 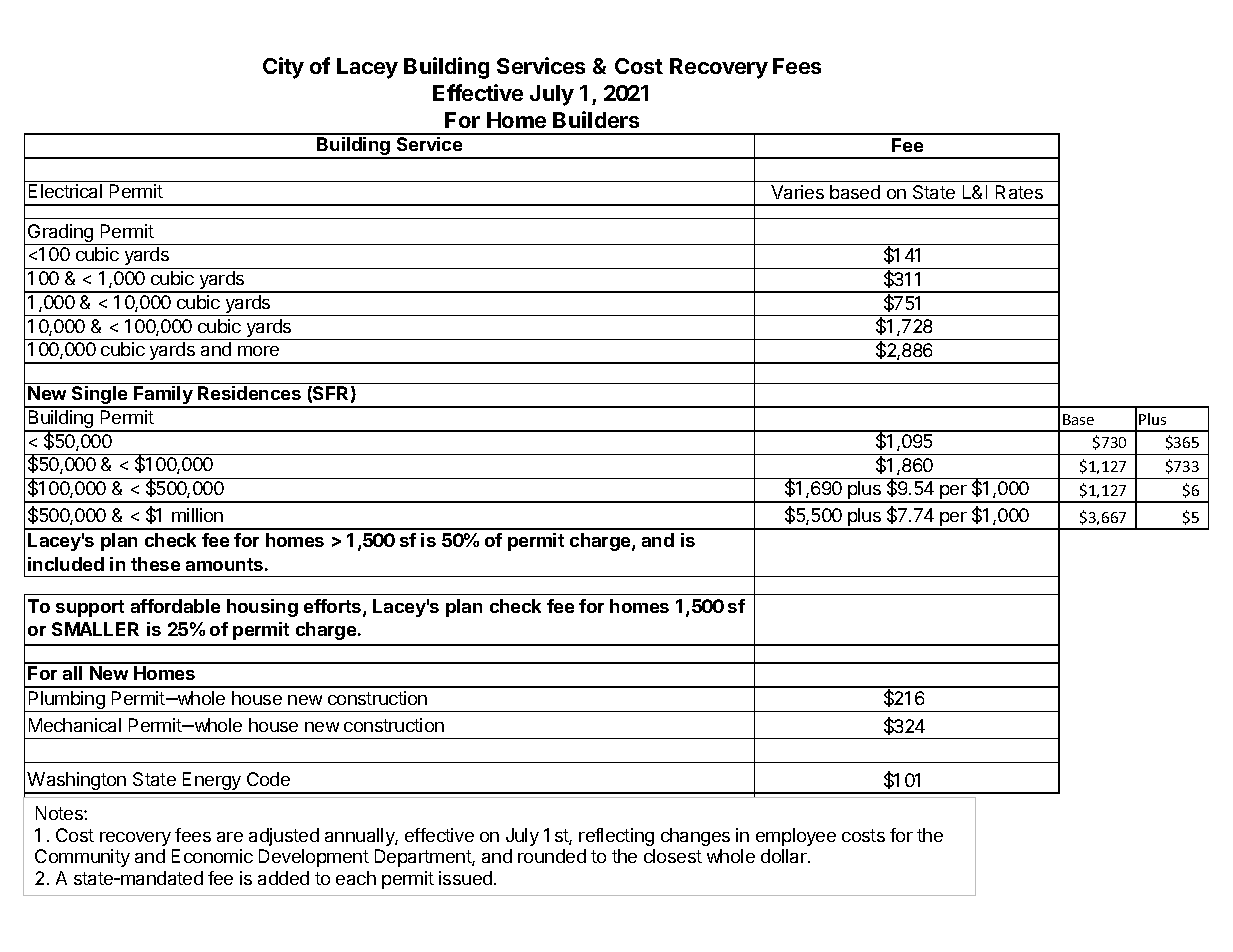 What do you see at coordinates (334, 607) in the document?
I see `efforts` at bounding box center [334, 607].
